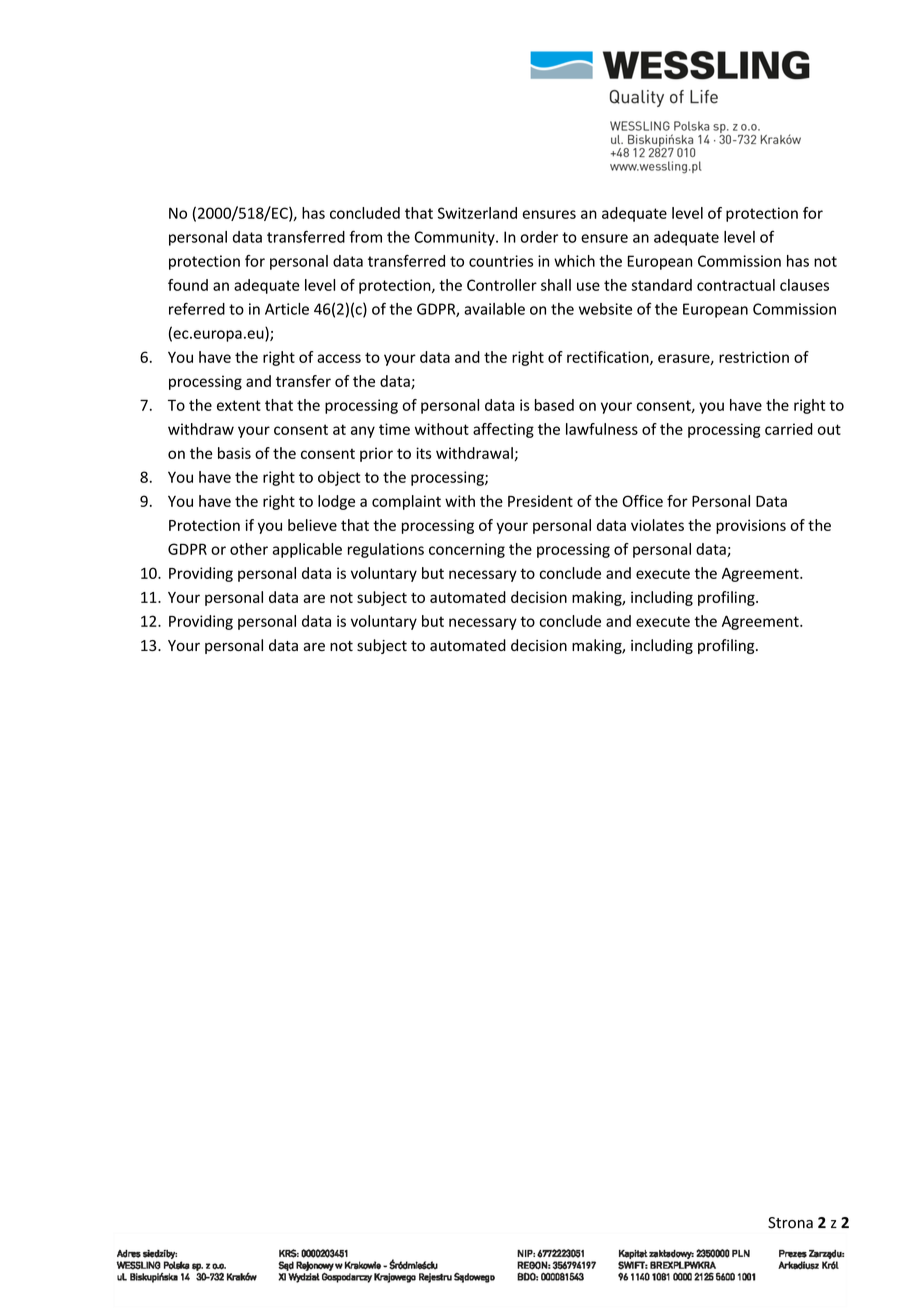 This document has height=1309, width=924. I want to click on Office, so click(642, 501).
